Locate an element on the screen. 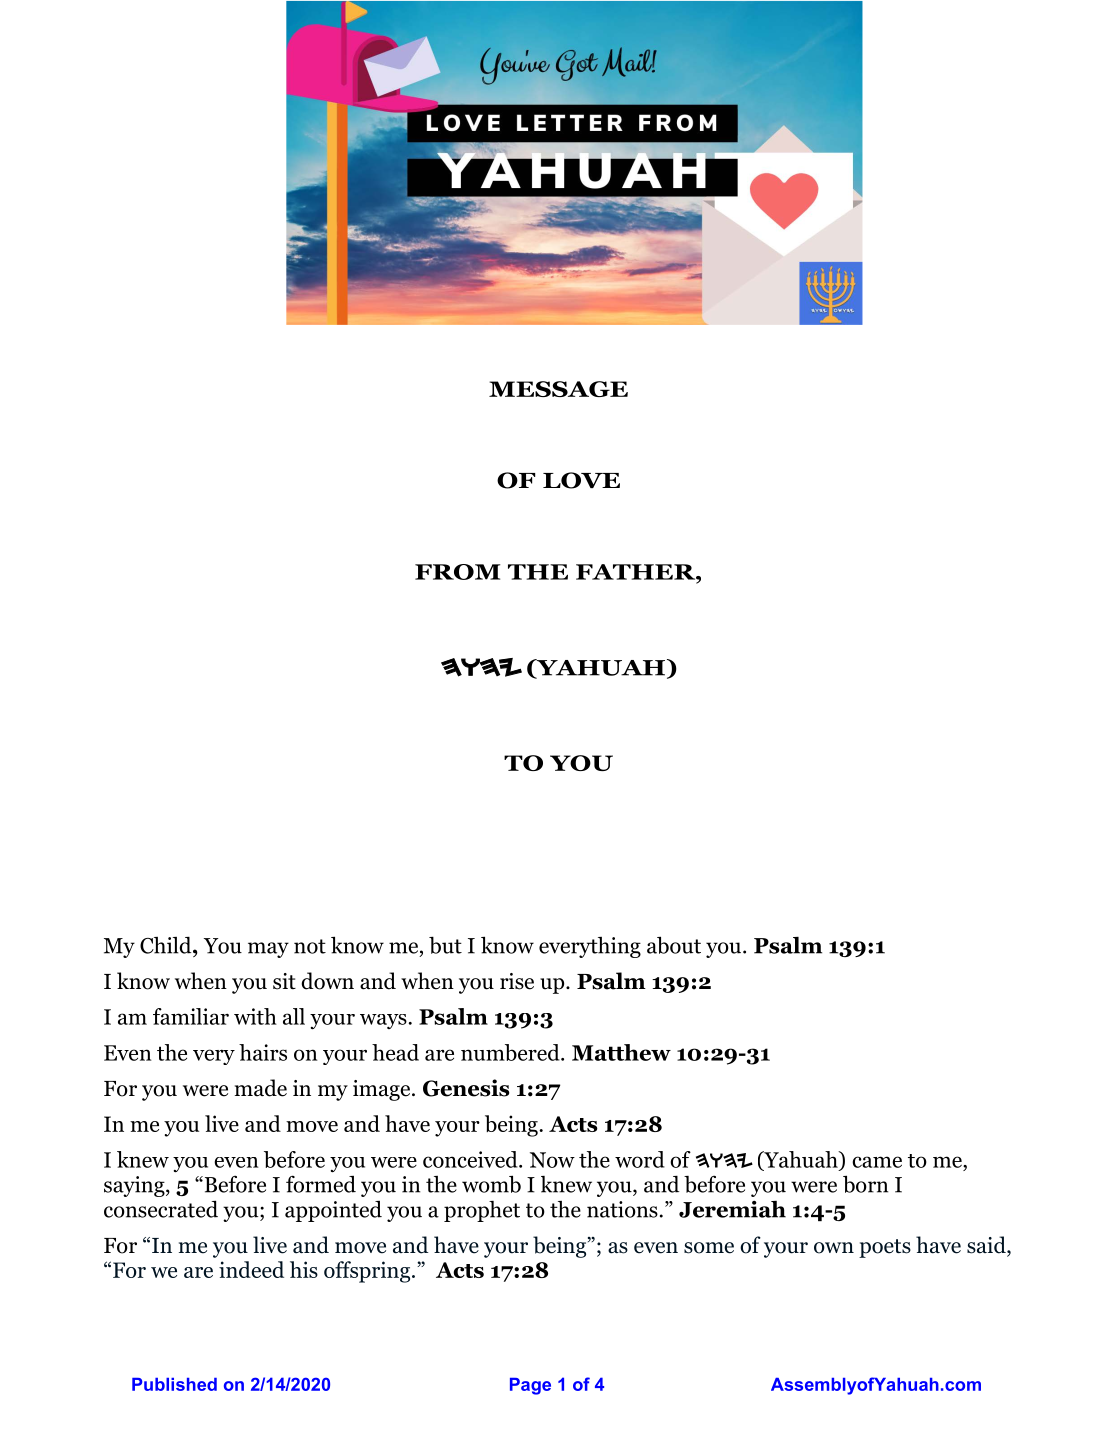  Matthew is located at coordinates (621, 1052).
